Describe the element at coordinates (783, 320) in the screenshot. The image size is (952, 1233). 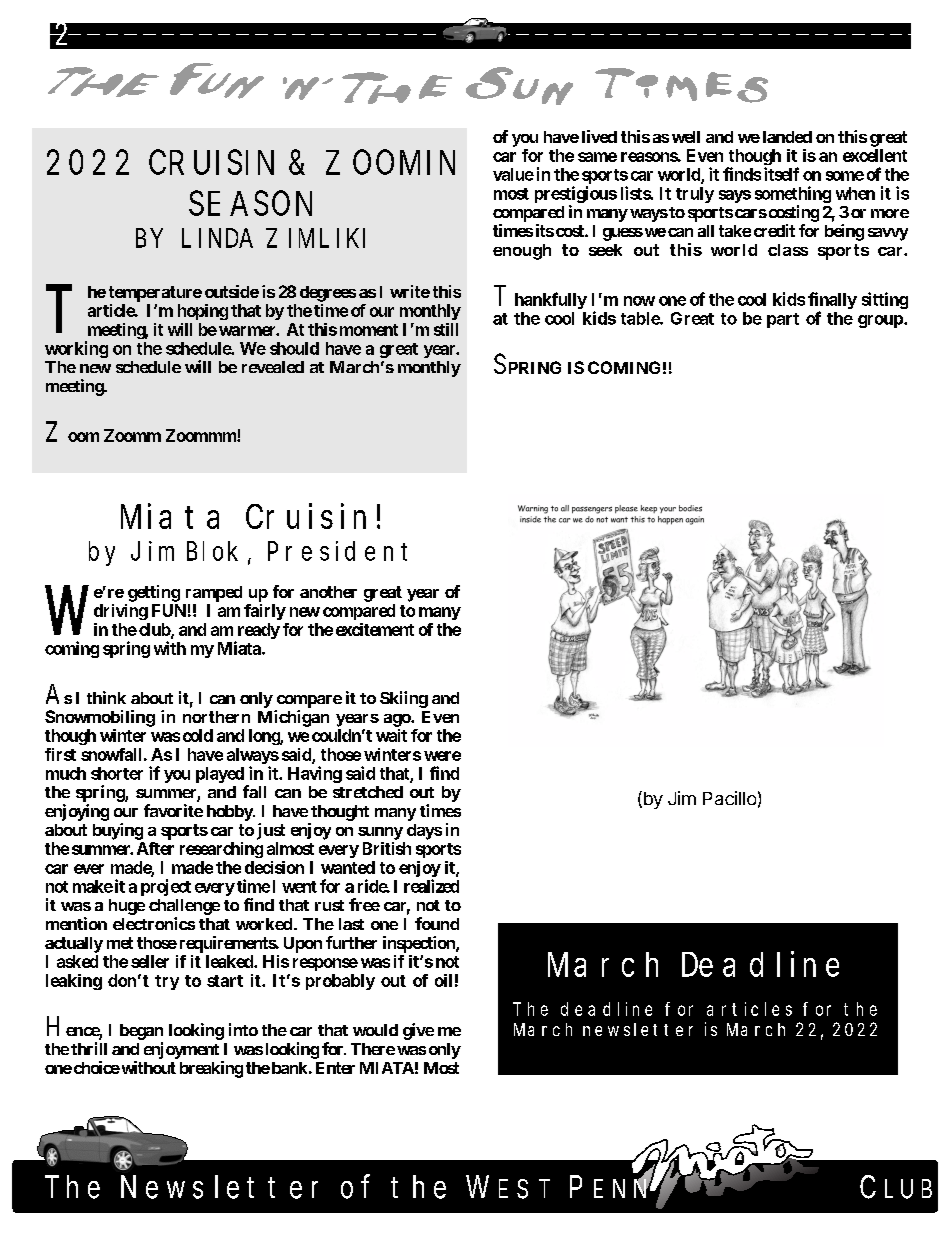
I see `part` at that location.
